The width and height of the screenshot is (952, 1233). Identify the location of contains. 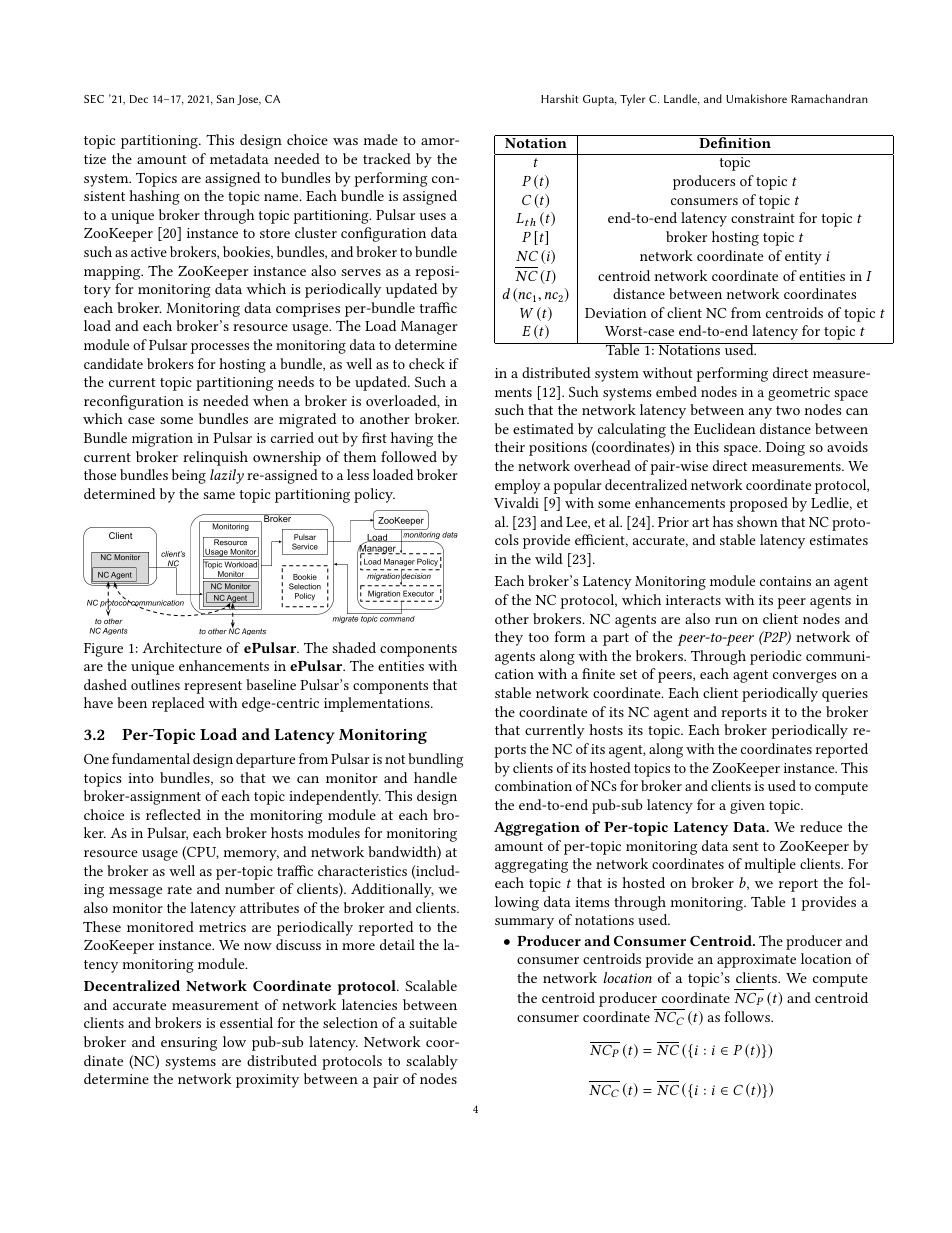
(785, 581).
